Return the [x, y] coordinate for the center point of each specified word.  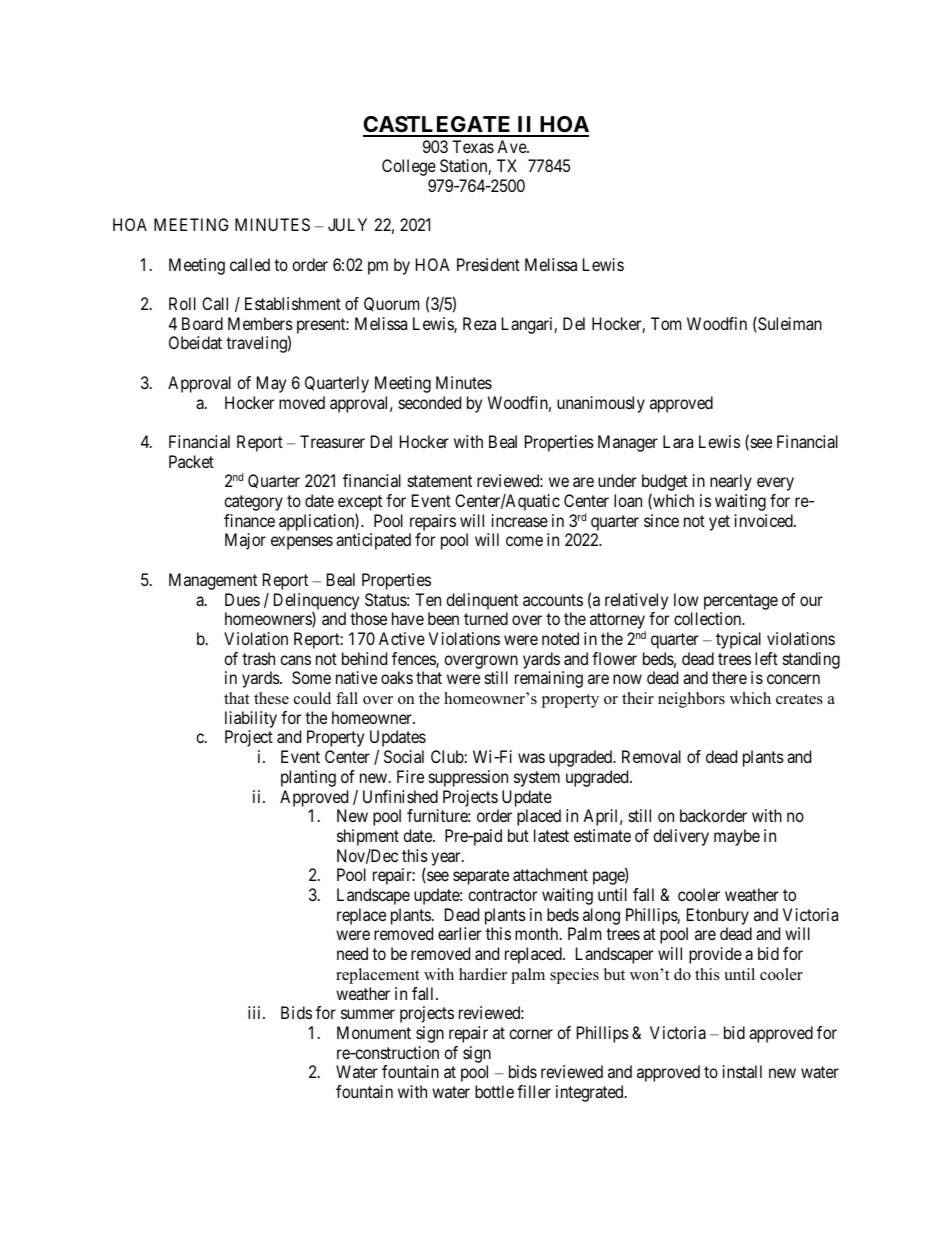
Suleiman [789, 324]
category [253, 503]
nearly [731, 482]
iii [256, 1012]
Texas [473, 146]
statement [440, 481]
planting [308, 778]
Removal [651, 756]
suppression [468, 778]
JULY [347, 224]
